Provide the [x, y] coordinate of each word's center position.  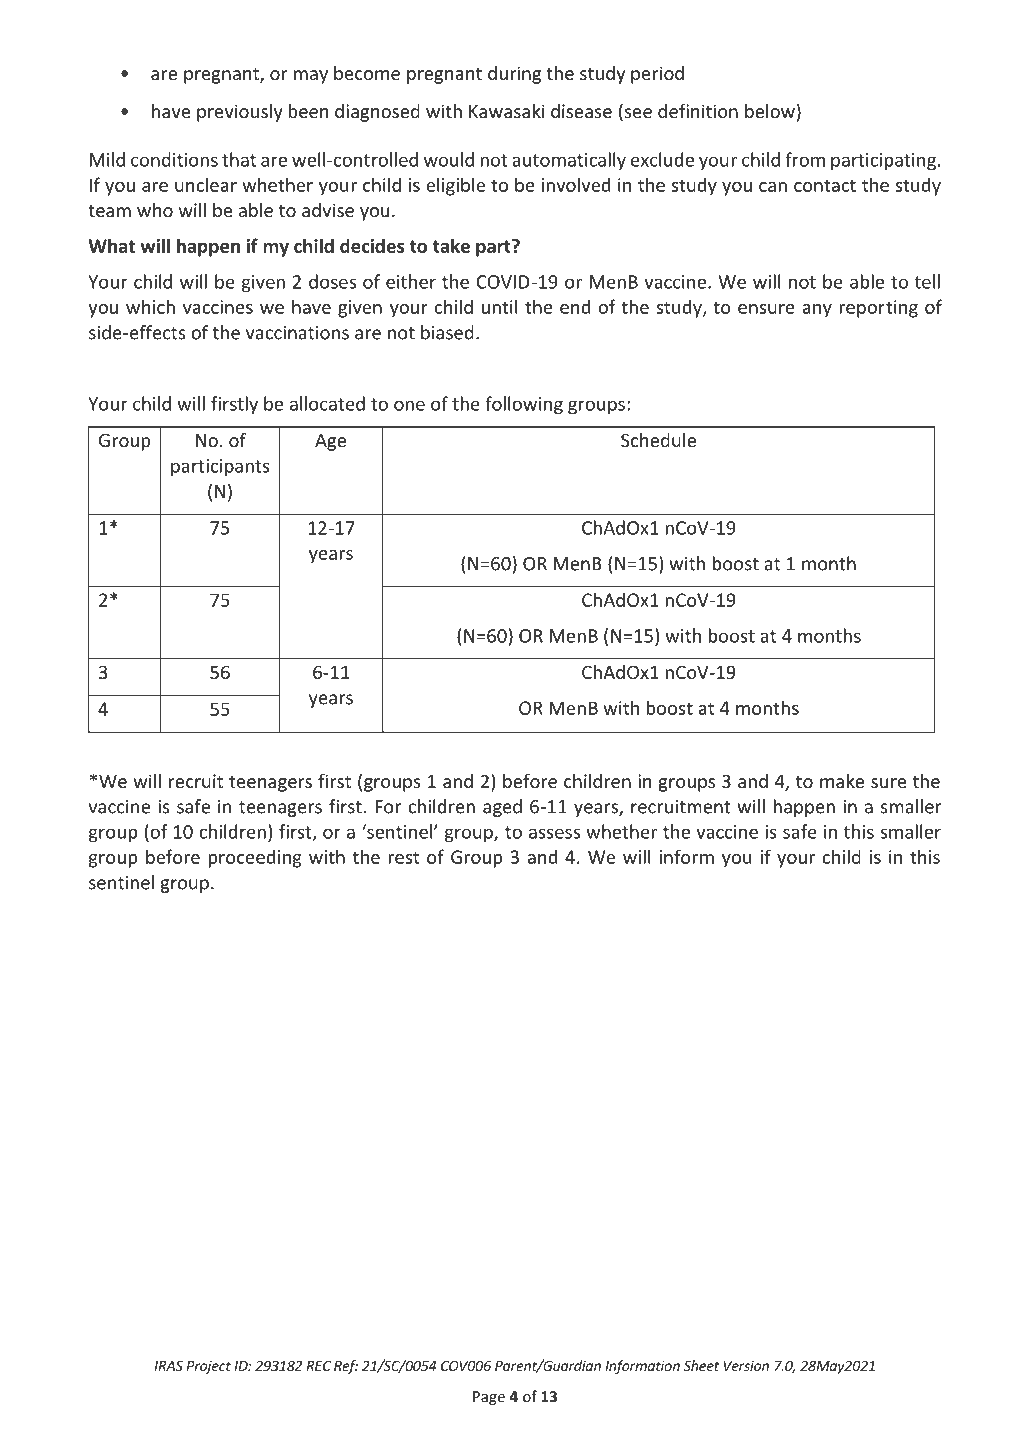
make [842, 781]
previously [240, 113]
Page [489, 1398]
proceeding [255, 858]
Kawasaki [506, 111]
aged [502, 808]
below [770, 111]
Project [208, 1367]
